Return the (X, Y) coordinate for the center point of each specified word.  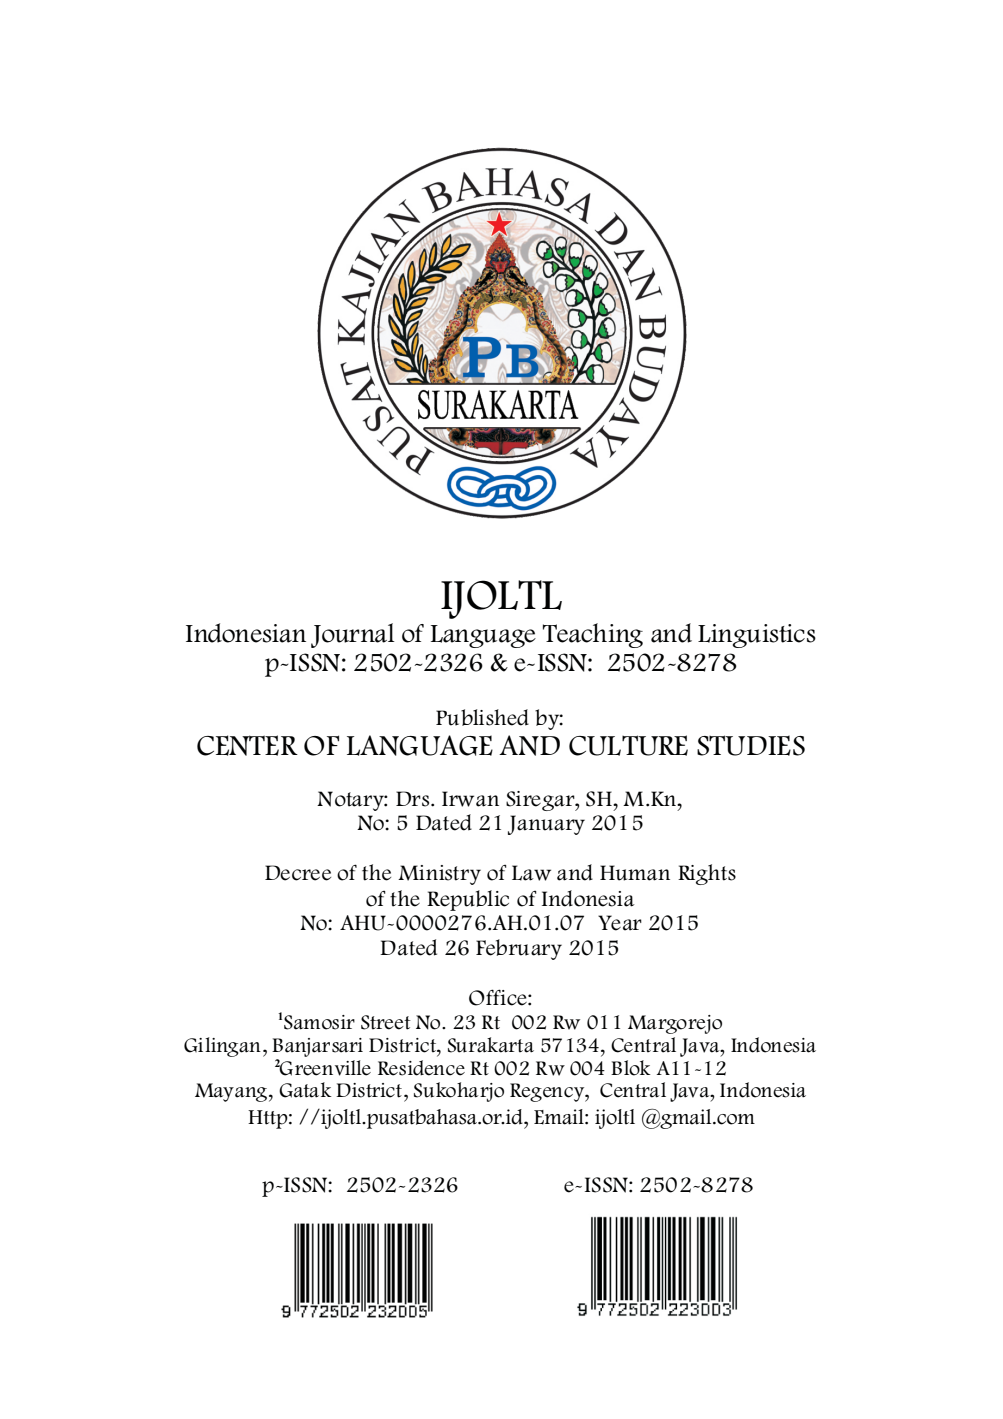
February (519, 949)
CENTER (247, 745)
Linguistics (757, 636)
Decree (298, 873)
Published (482, 717)
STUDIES (751, 745)
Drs (414, 799)
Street (386, 1022)
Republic (468, 900)
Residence (421, 1068)
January (546, 825)
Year (620, 923)
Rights (707, 874)
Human (635, 873)
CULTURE (628, 745)
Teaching (593, 635)
